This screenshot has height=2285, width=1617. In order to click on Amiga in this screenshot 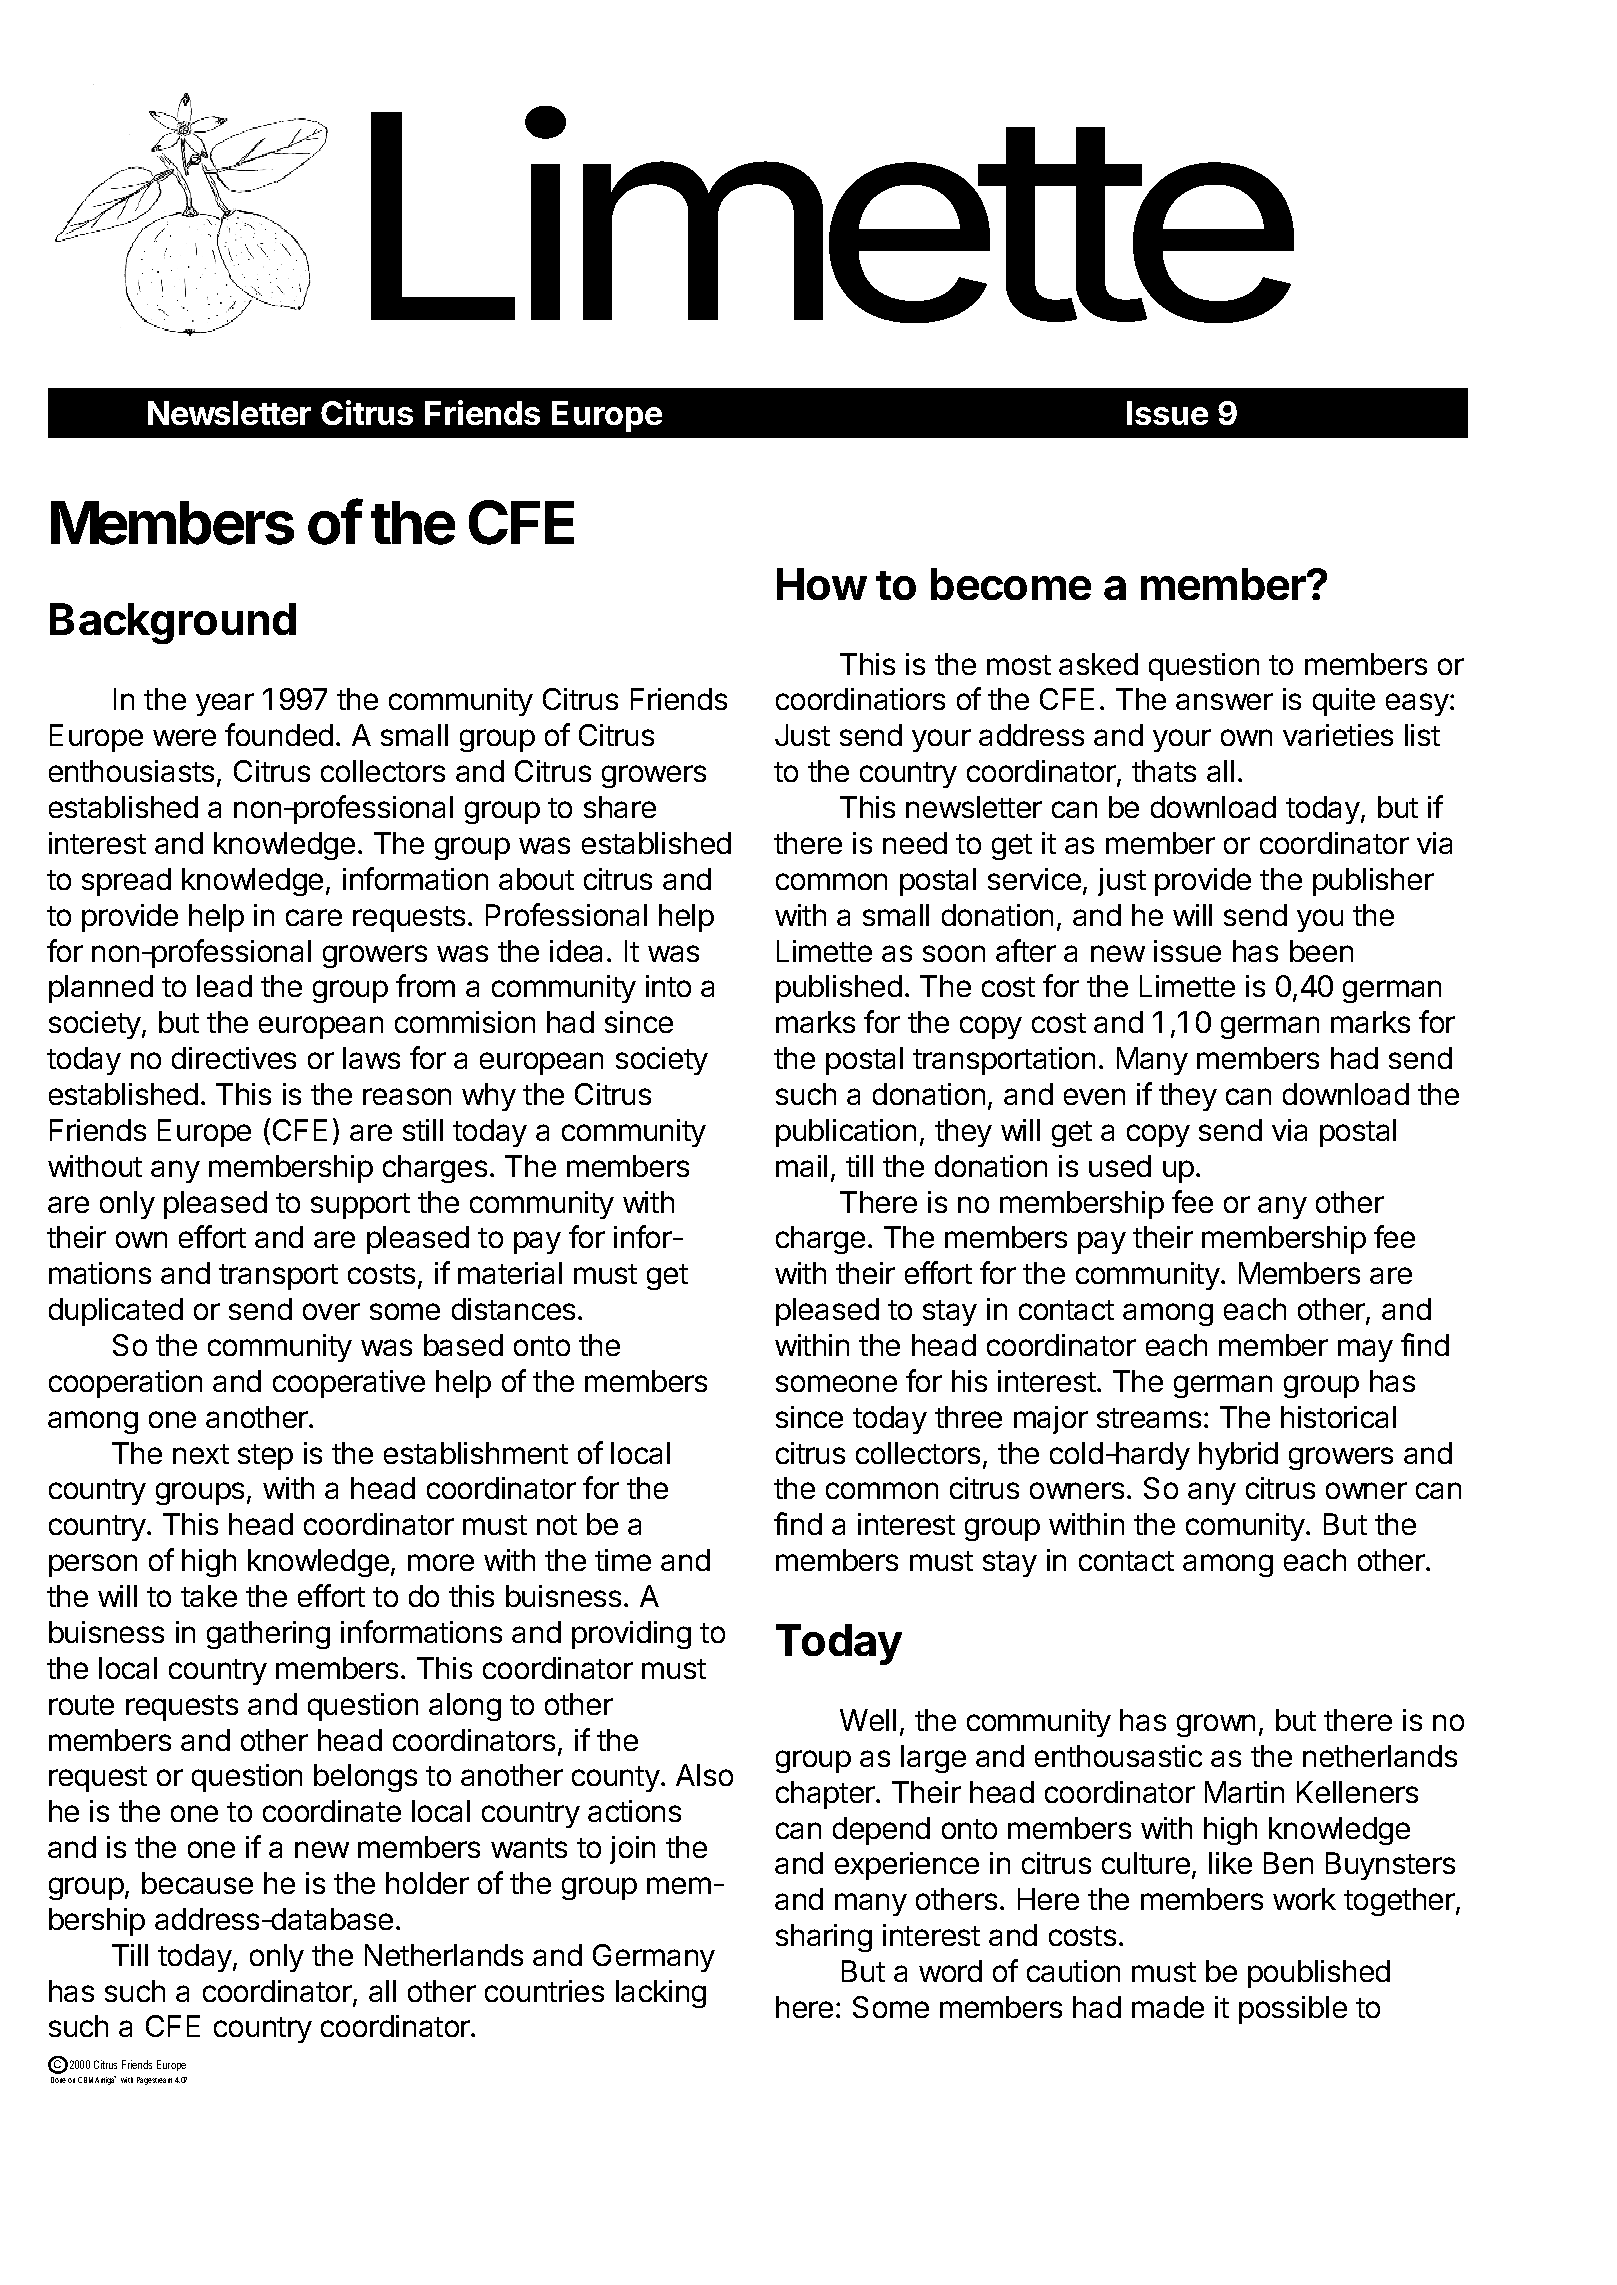, I will do `click(105, 2080)`.
